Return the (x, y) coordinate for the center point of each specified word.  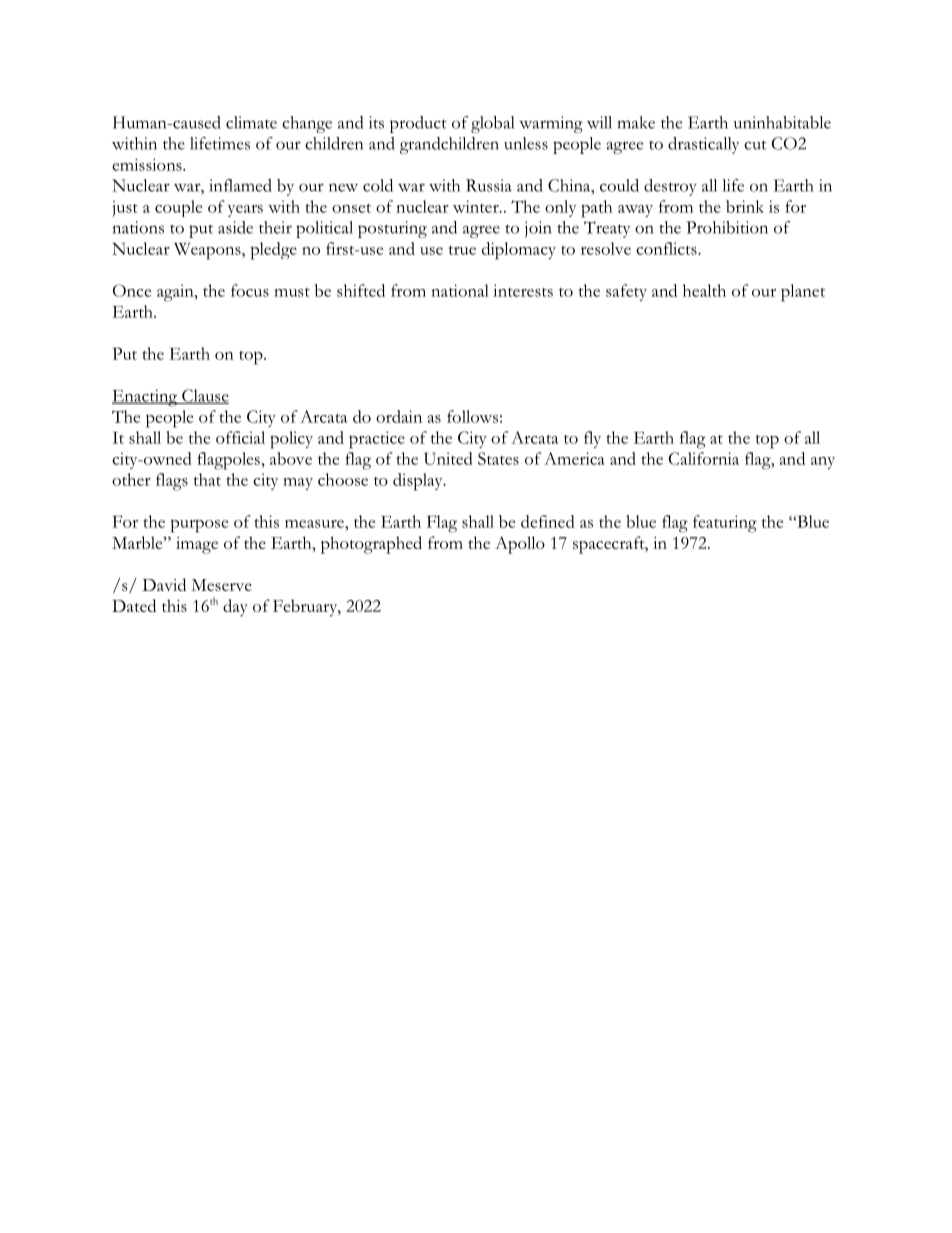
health (704, 290)
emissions (148, 164)
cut (755, 145)
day (235, 608)
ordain (399, 416)
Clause (204, 396)
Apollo (520, 545)
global (492, 124)
